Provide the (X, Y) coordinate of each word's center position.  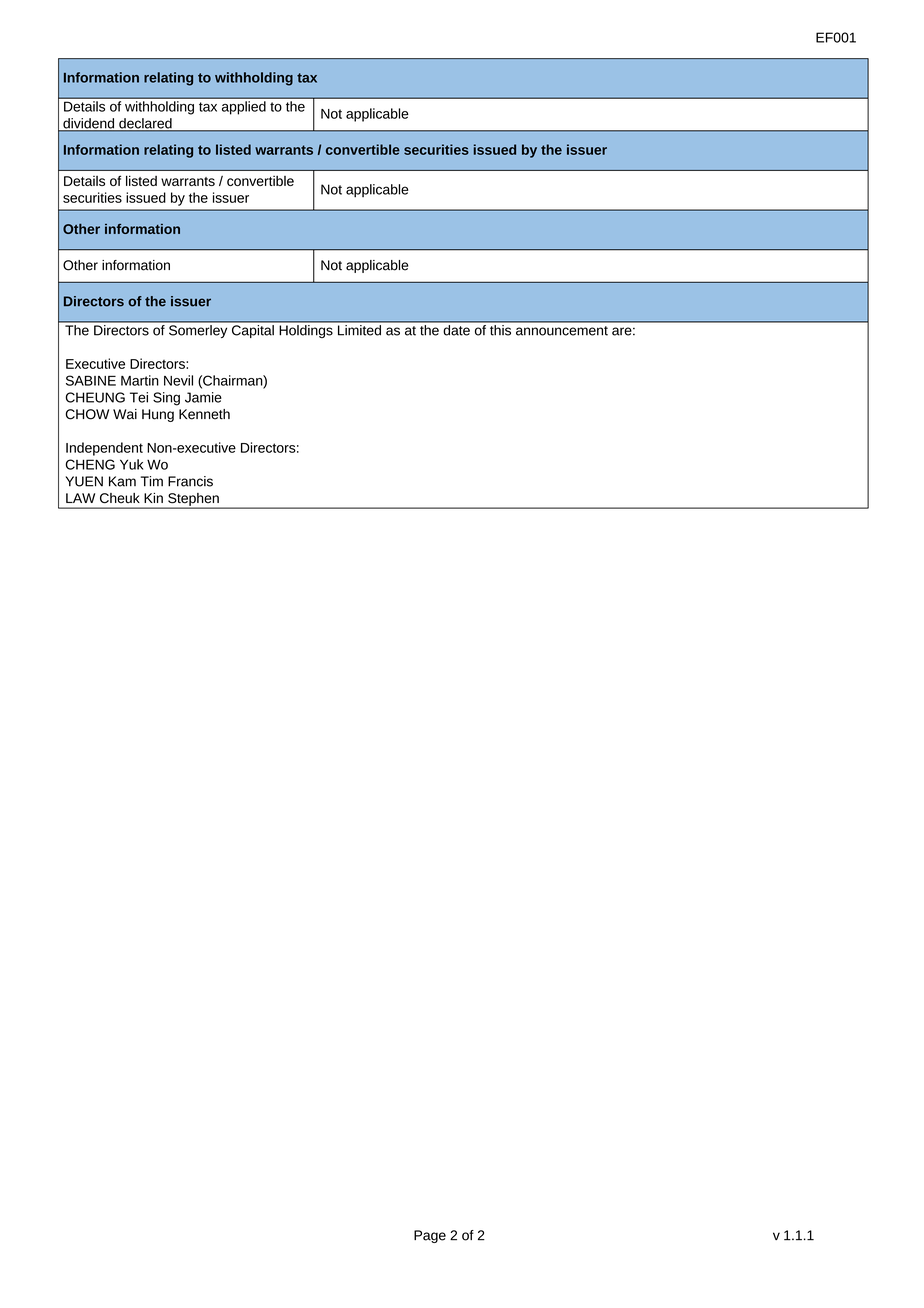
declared (145, 124)
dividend (89, 124)
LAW (80, 498)
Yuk (131, 464)
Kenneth (204, 414)
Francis (190, 481)
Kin (153, 498)
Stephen (193, 500)
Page (430, 1236)
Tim (152, 481)
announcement (562, 331)
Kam (122, 481)
